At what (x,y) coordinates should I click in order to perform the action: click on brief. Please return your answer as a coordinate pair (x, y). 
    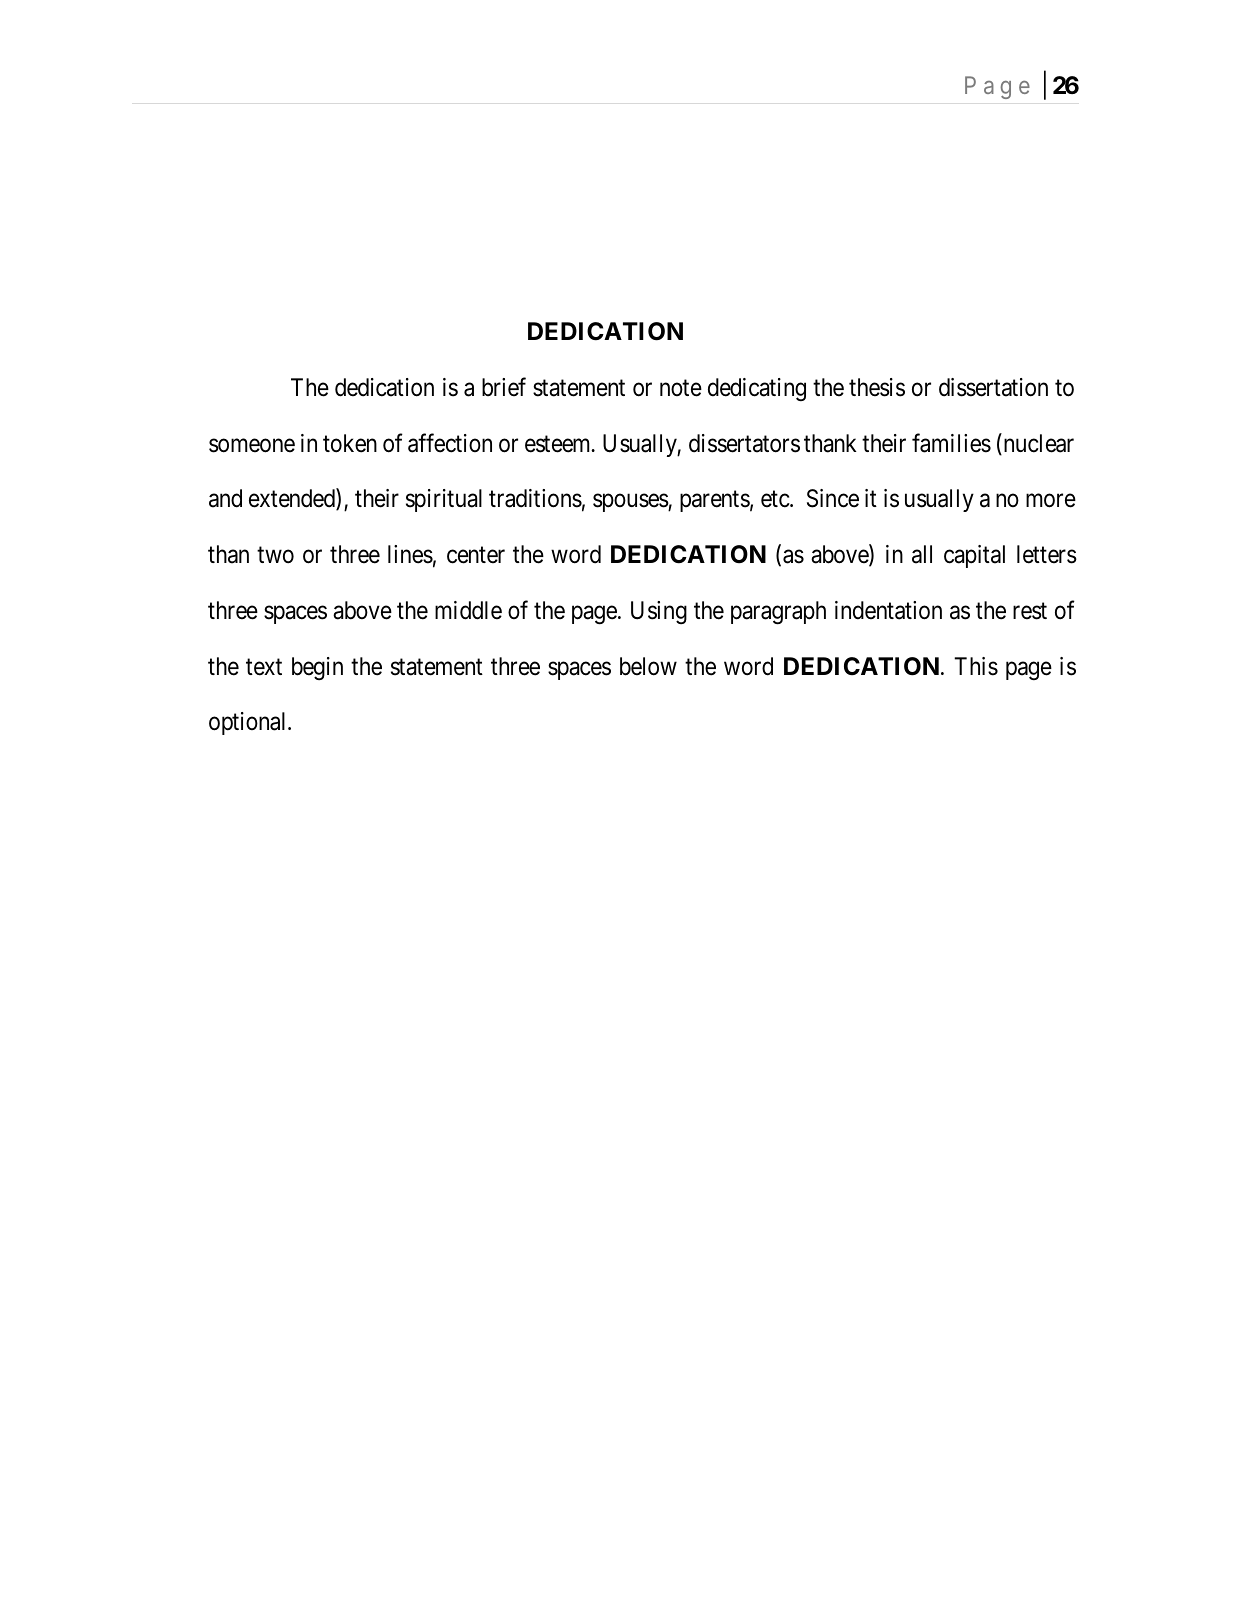
    Looking at the image, I should click on (504, 387).
